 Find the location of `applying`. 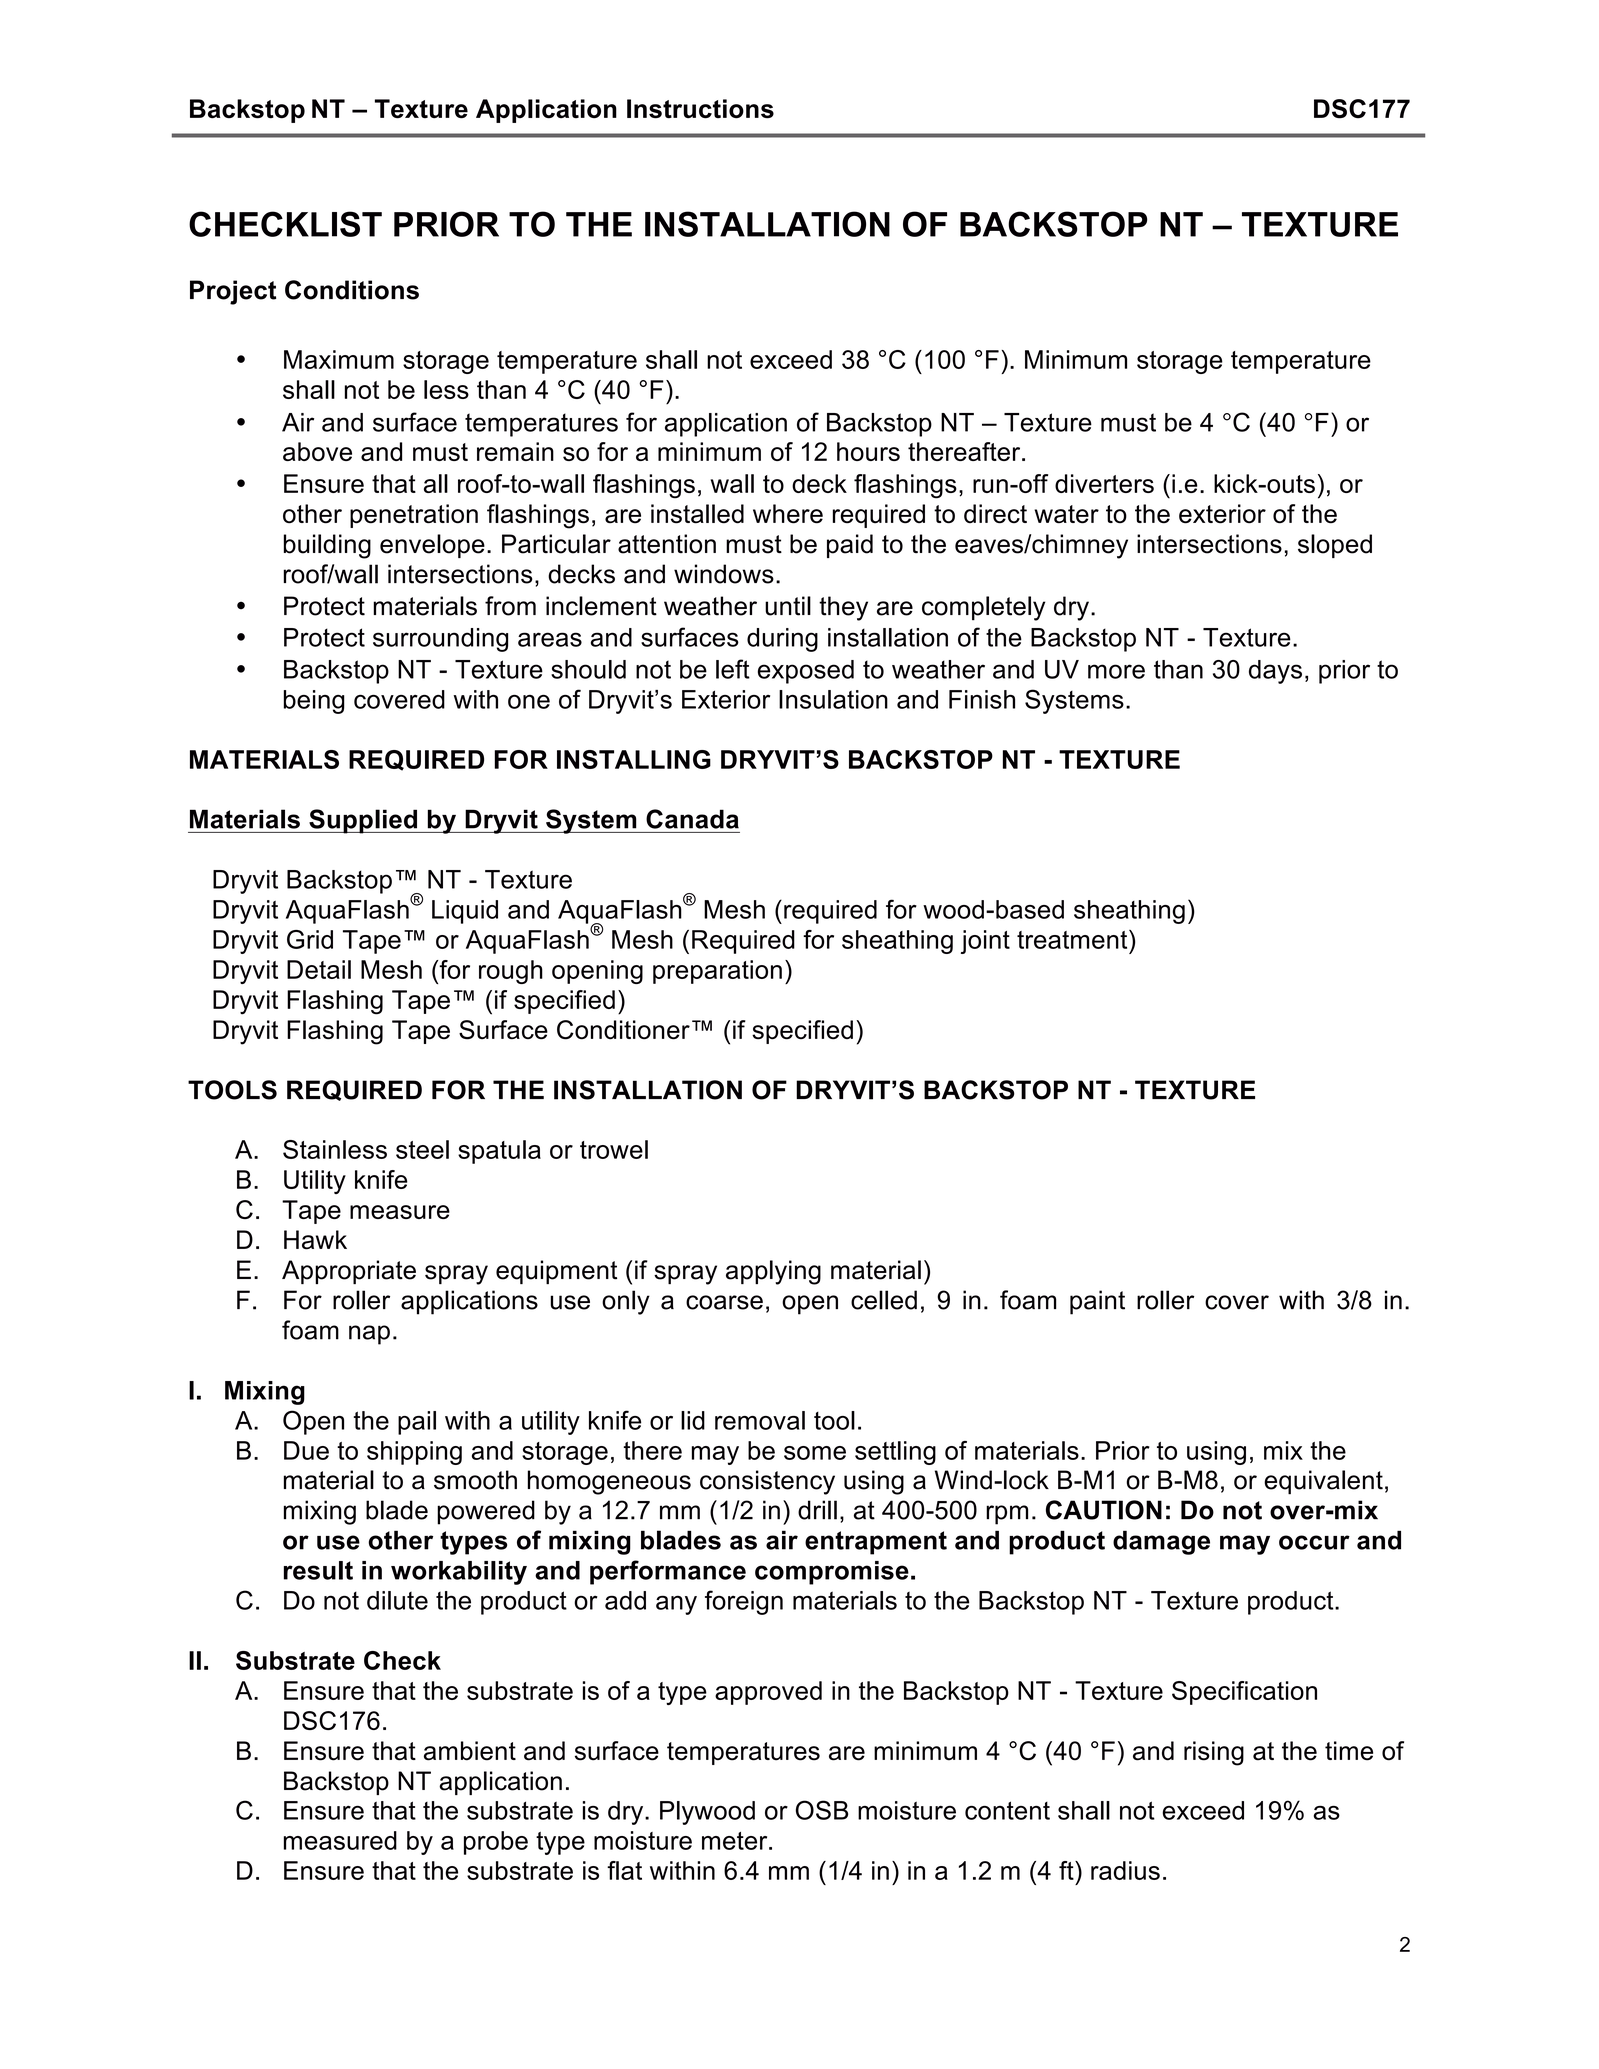

applying is located at coordinates (773, 1272).
